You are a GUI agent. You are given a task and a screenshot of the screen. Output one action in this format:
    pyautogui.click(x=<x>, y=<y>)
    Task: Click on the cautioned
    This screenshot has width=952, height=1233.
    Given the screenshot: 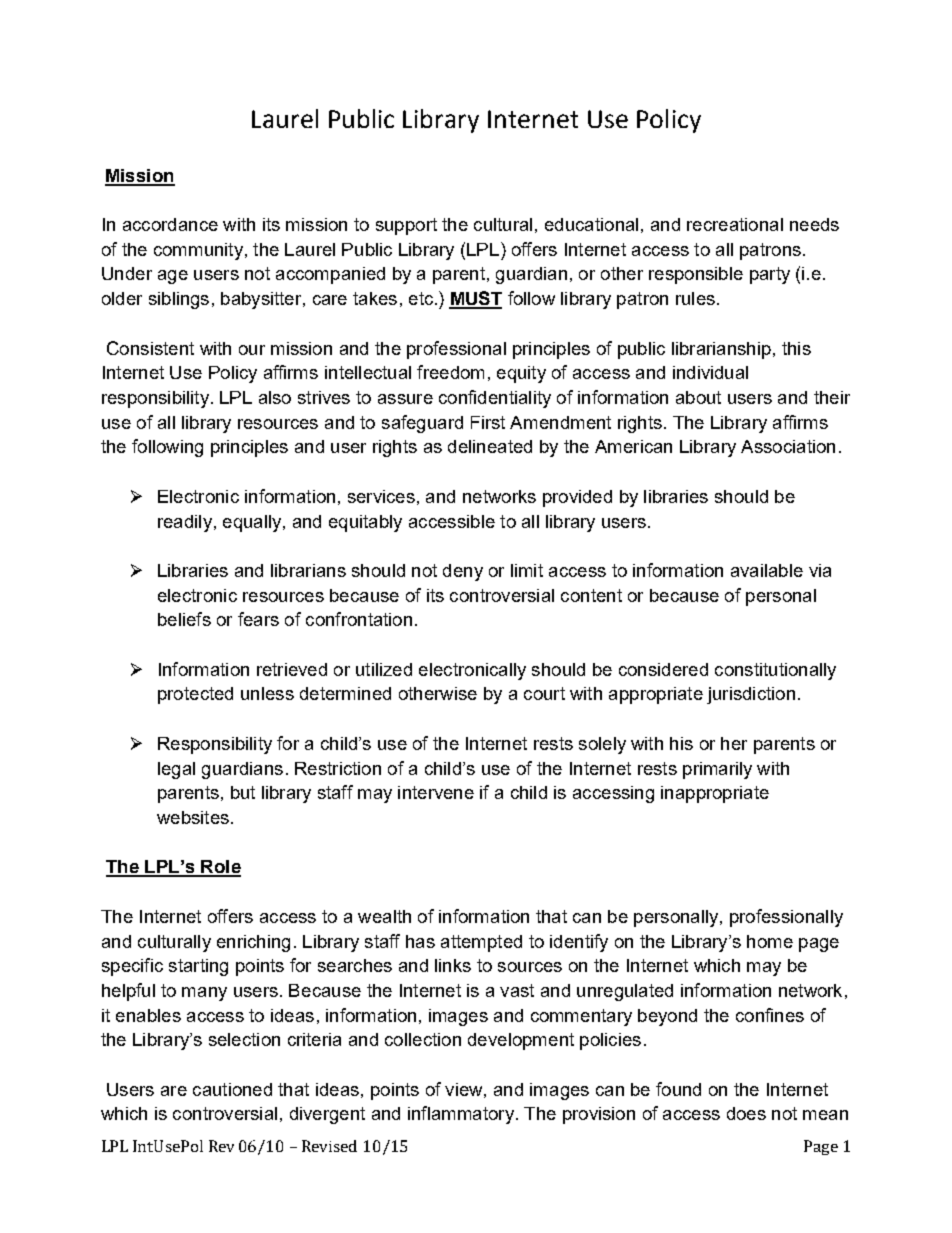 What is the action you would take?
    pyautogui.click(x=232, y=1089)
